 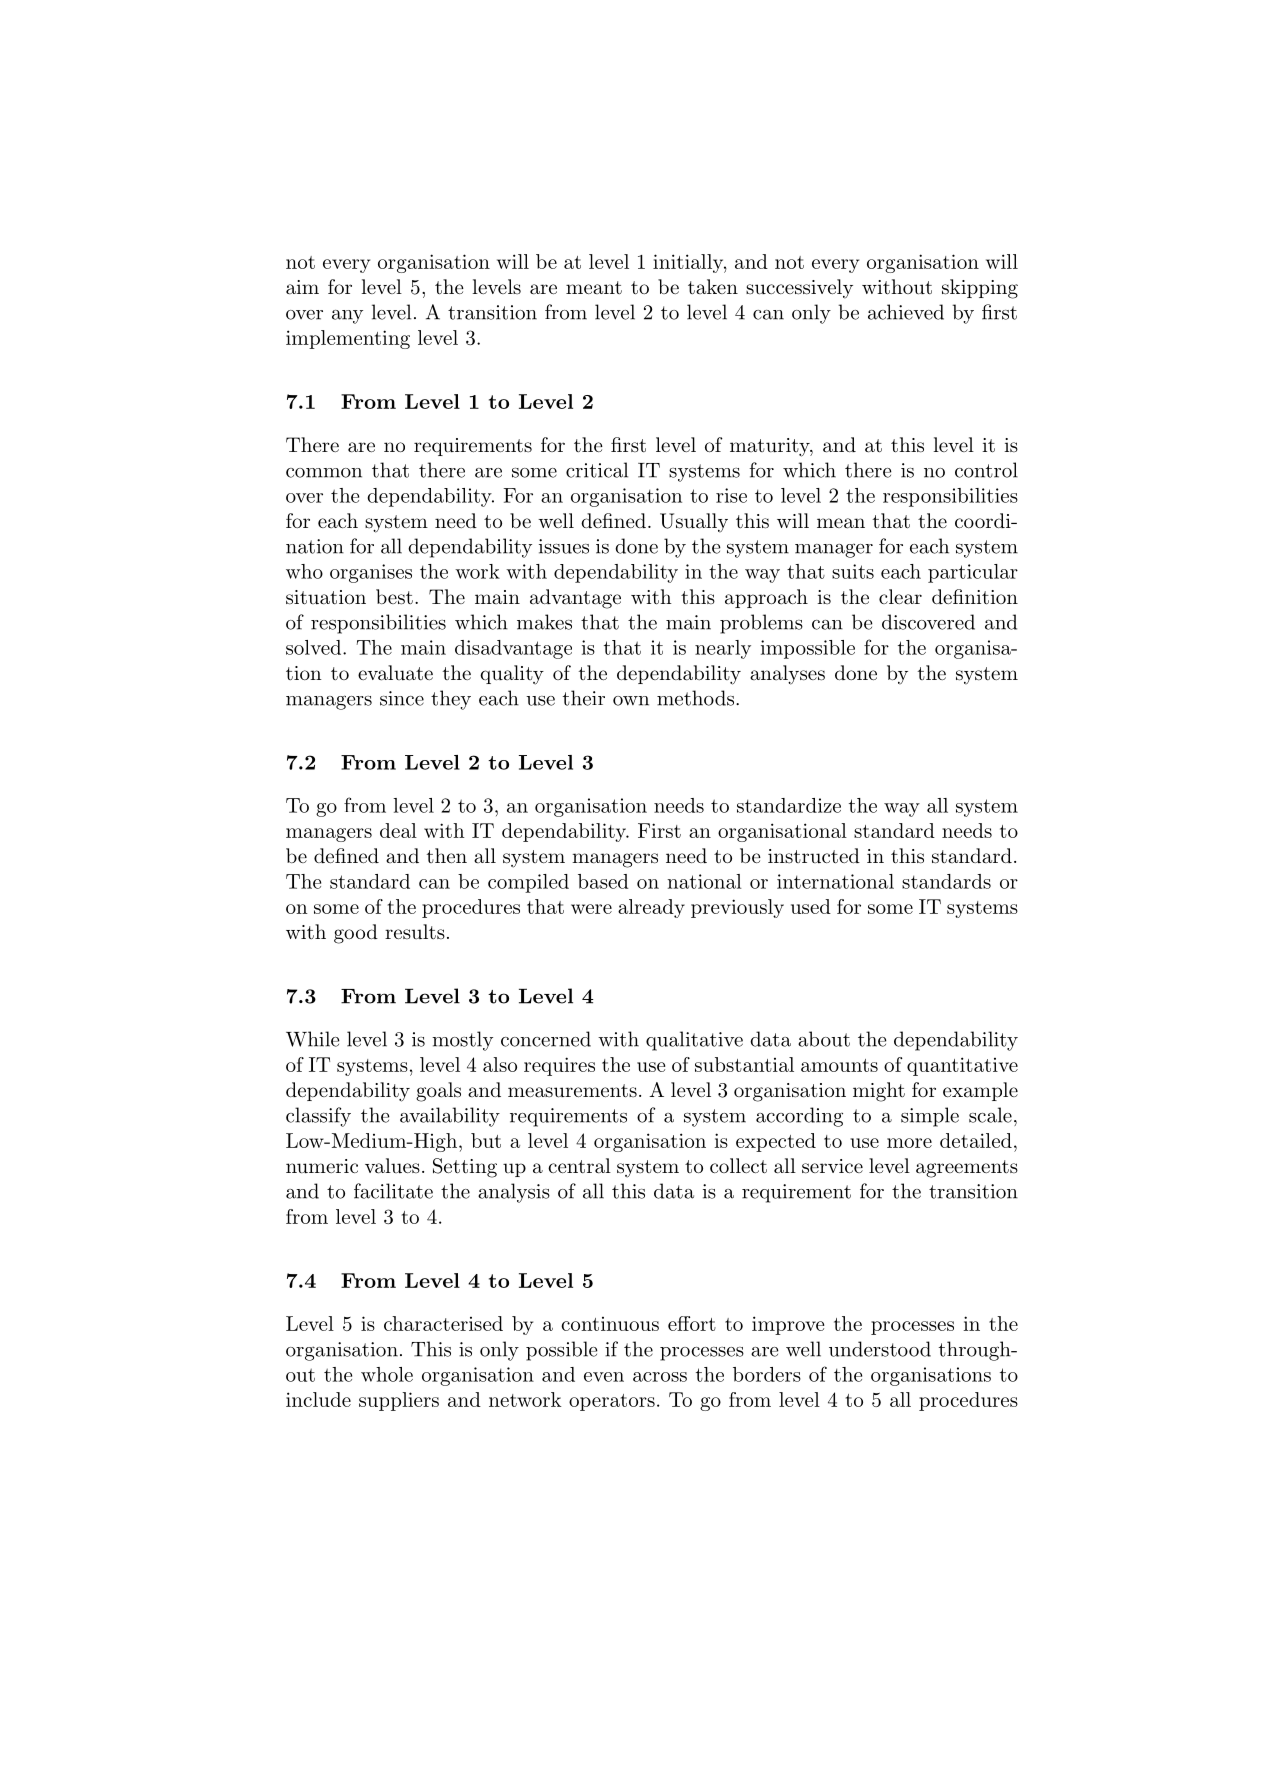 What do you see at coordinates (694, 1041) in the screenshot?
I see `qualitative` at bounding box center [694, 1041].
